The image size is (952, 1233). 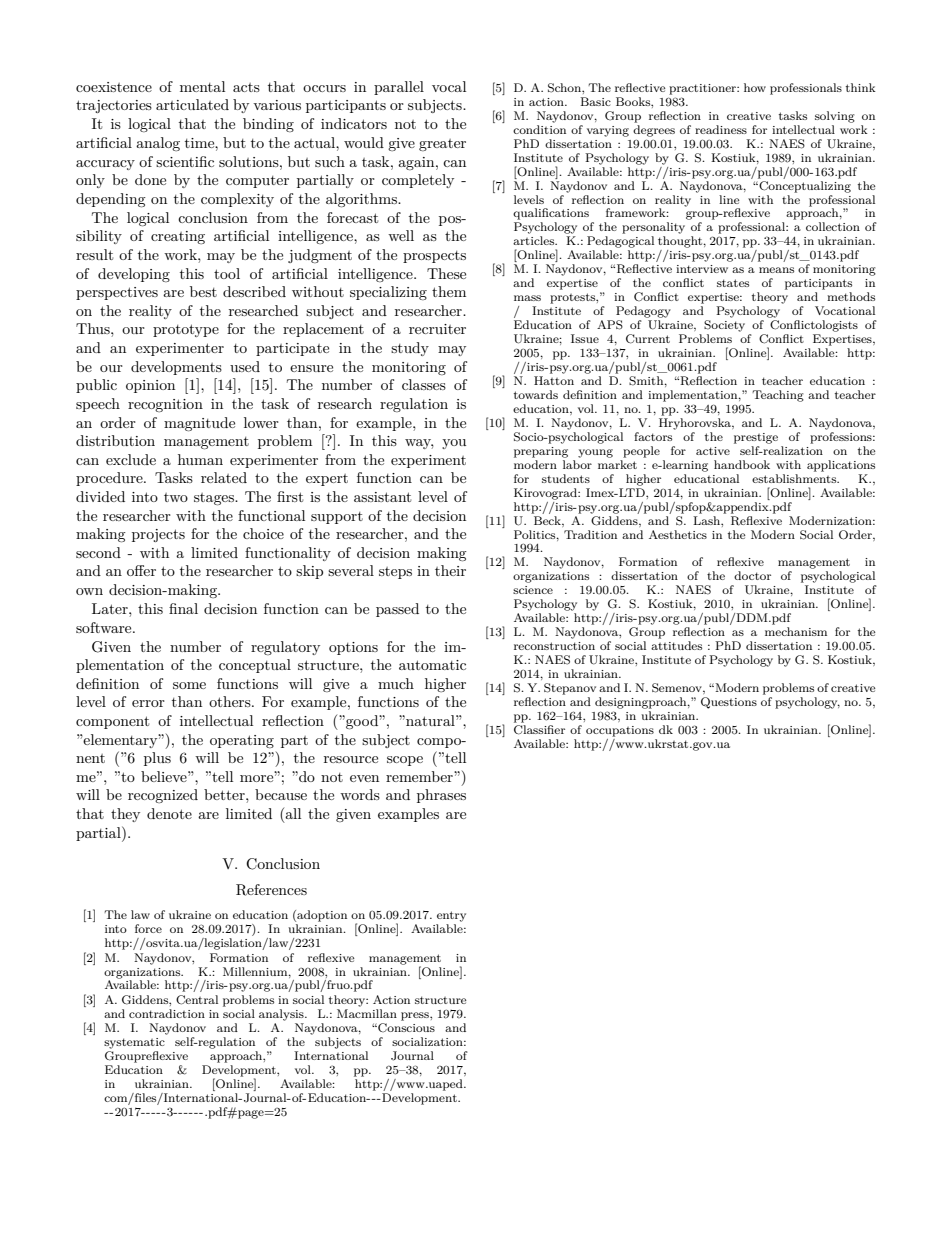 What do you see at coordinates (186, 330) in the image?
I see `prototype` at bounding box center [186, 330].
